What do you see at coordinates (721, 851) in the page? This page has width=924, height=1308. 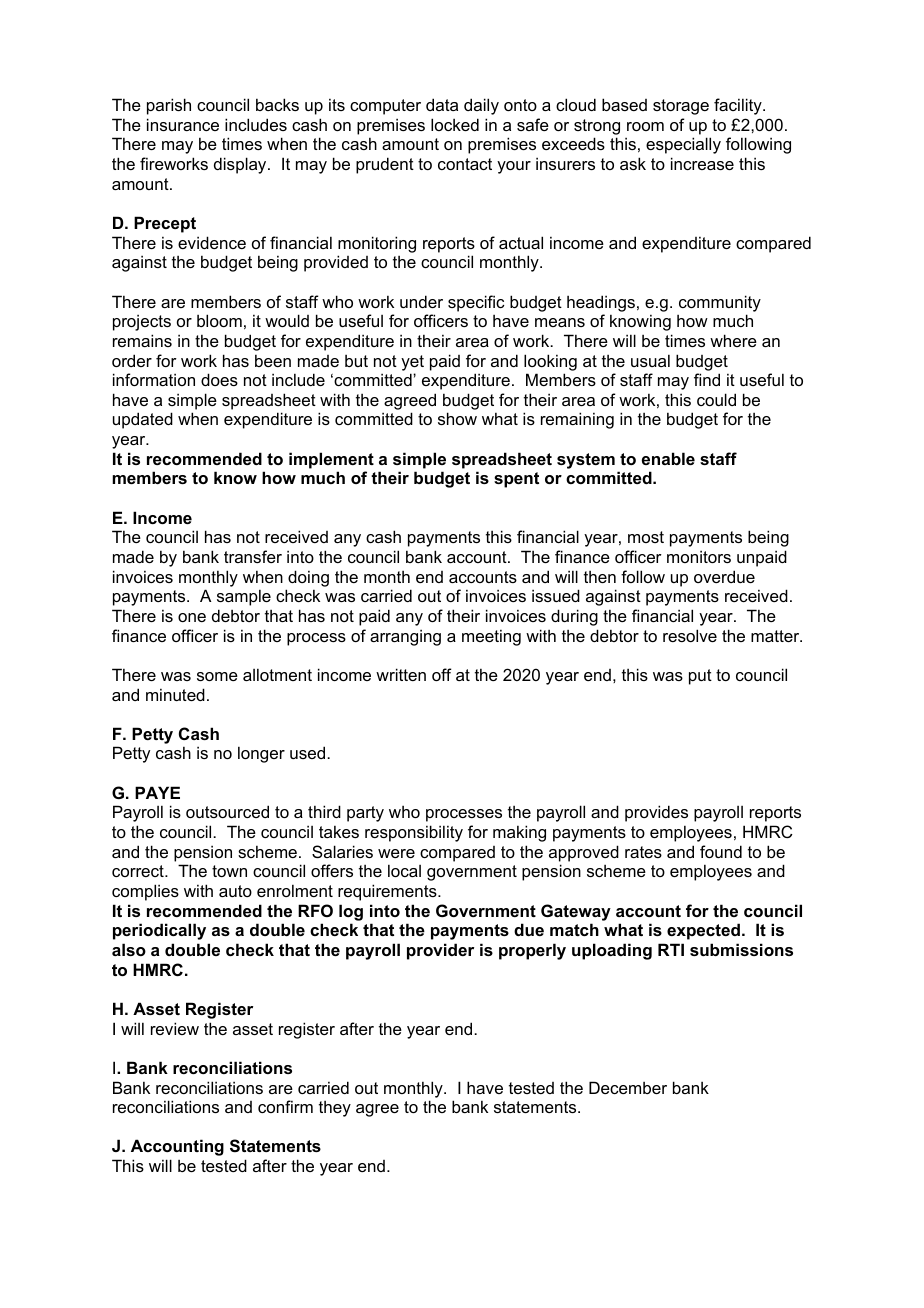 I see `found` at bounding box center [721, 851].
